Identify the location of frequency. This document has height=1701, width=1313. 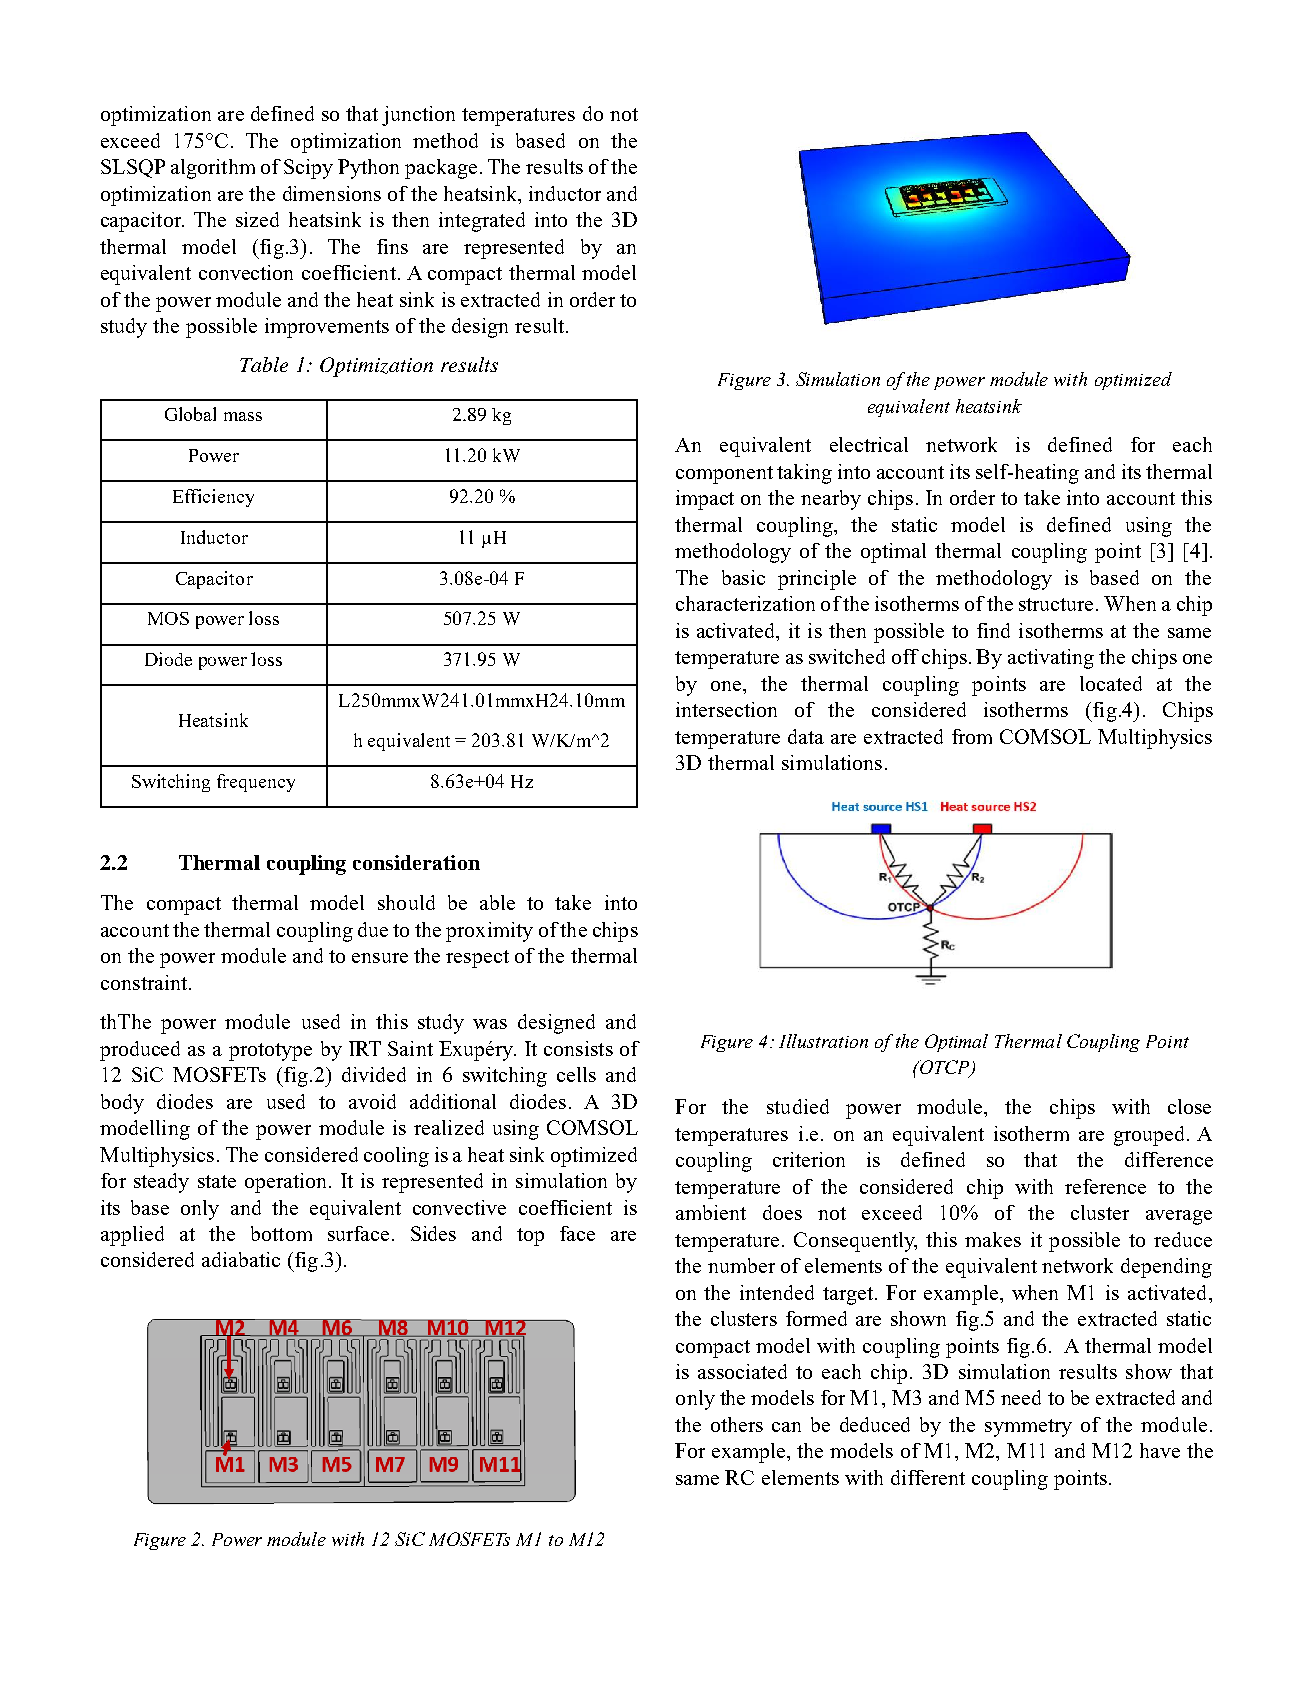
(256, 783).
